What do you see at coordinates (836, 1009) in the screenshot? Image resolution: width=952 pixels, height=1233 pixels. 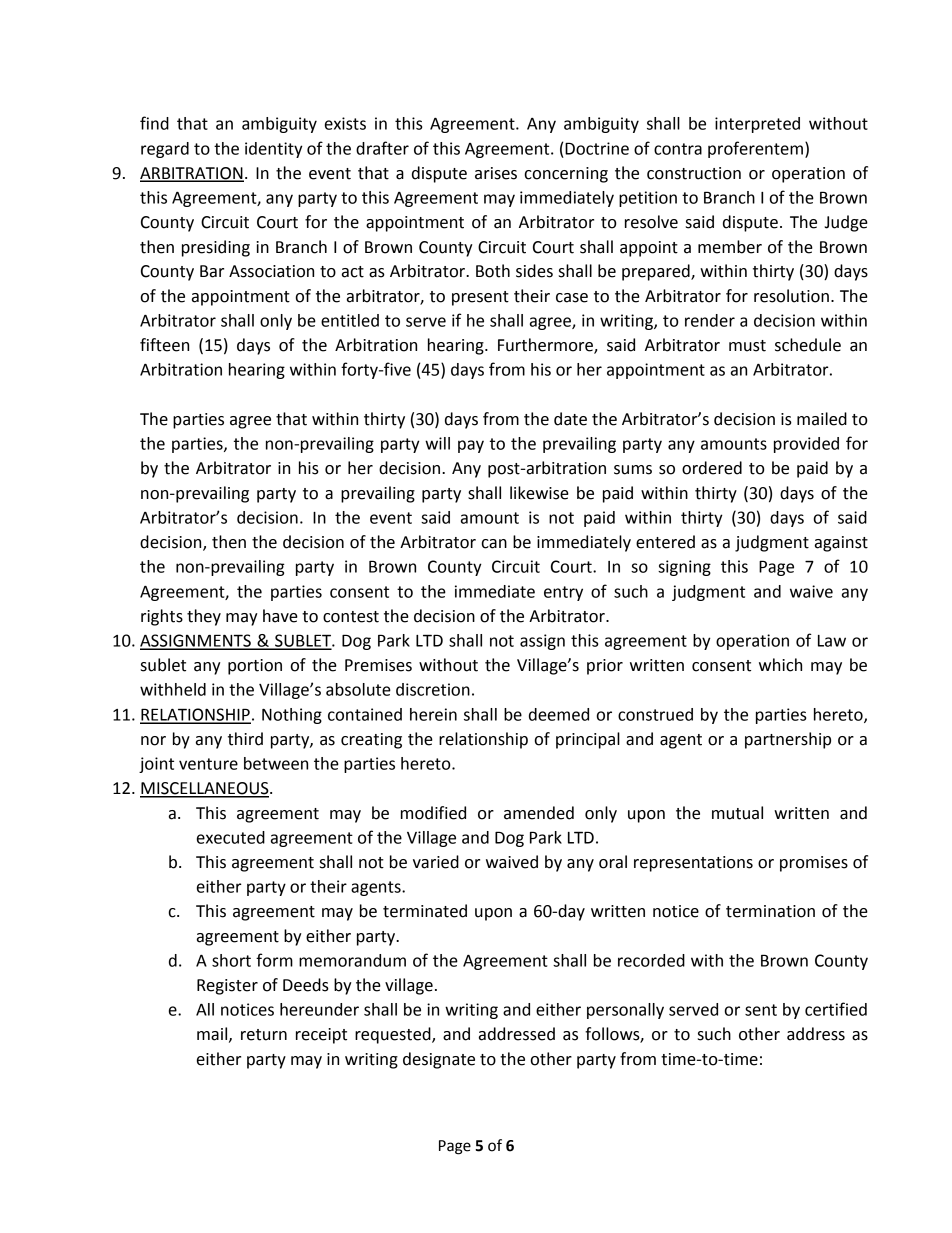 I see `certified` at bounding box center [836, 1009].
